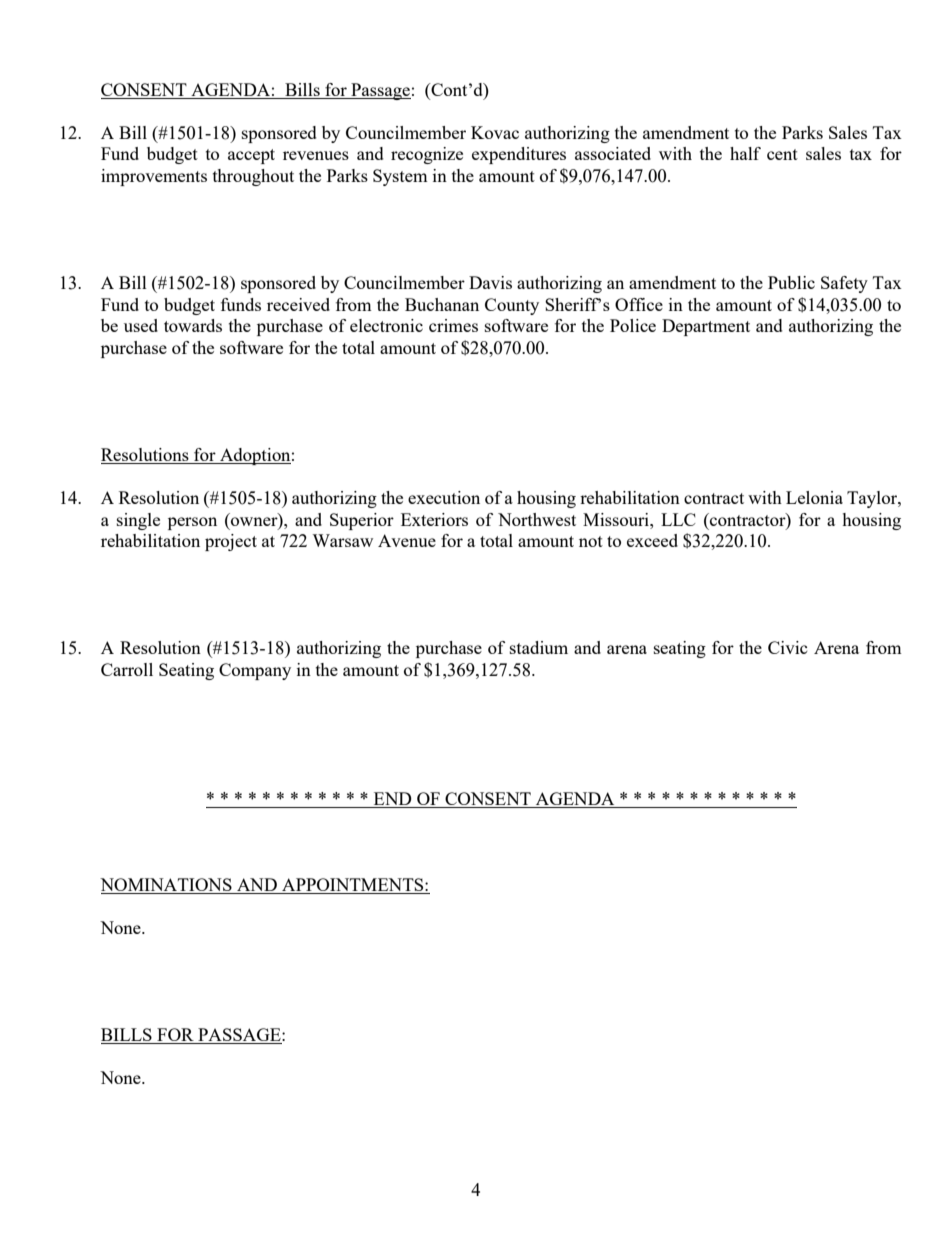  What do you see at coordinates (434, 519) in the image?
I see `Exteriors` at bounding box center [434, 519].
